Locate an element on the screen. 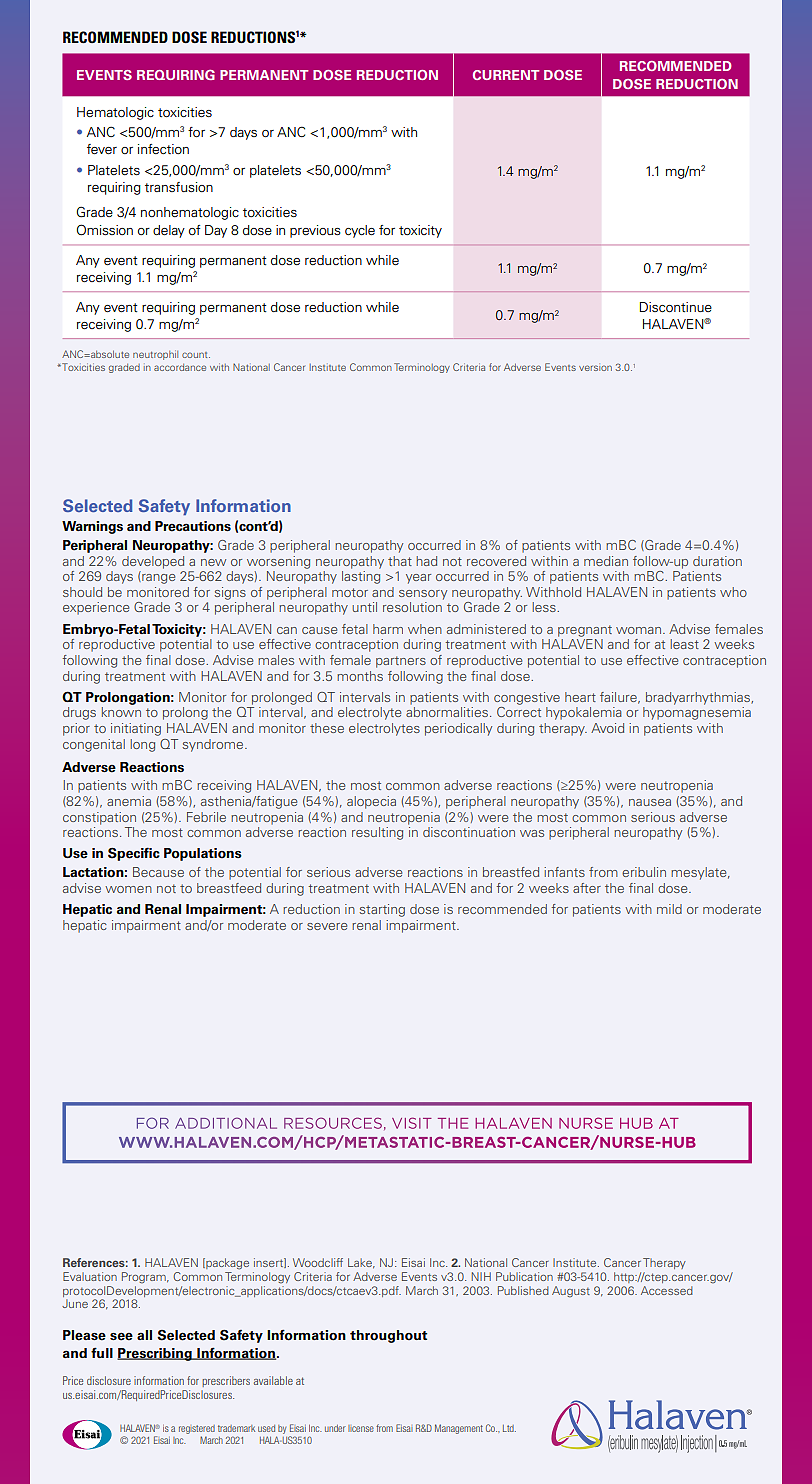 The width and height of the screenshot is (812, 1484). nausea is located at coordinates (650, 802).
